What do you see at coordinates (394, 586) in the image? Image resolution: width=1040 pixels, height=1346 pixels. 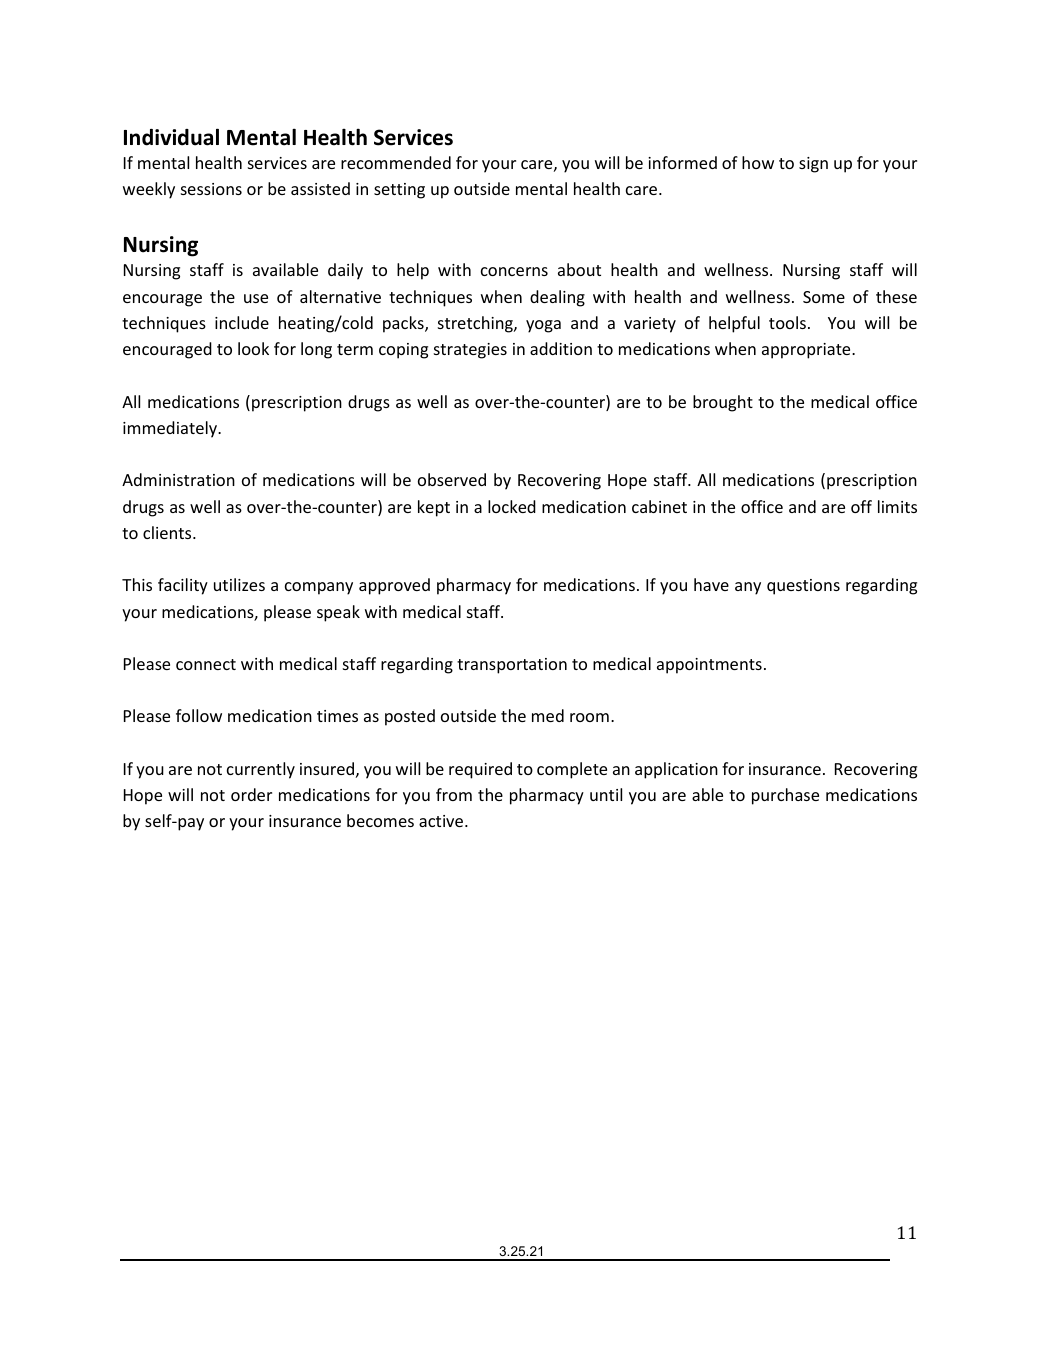 I see `approved` at bounding box center [394, 586].
